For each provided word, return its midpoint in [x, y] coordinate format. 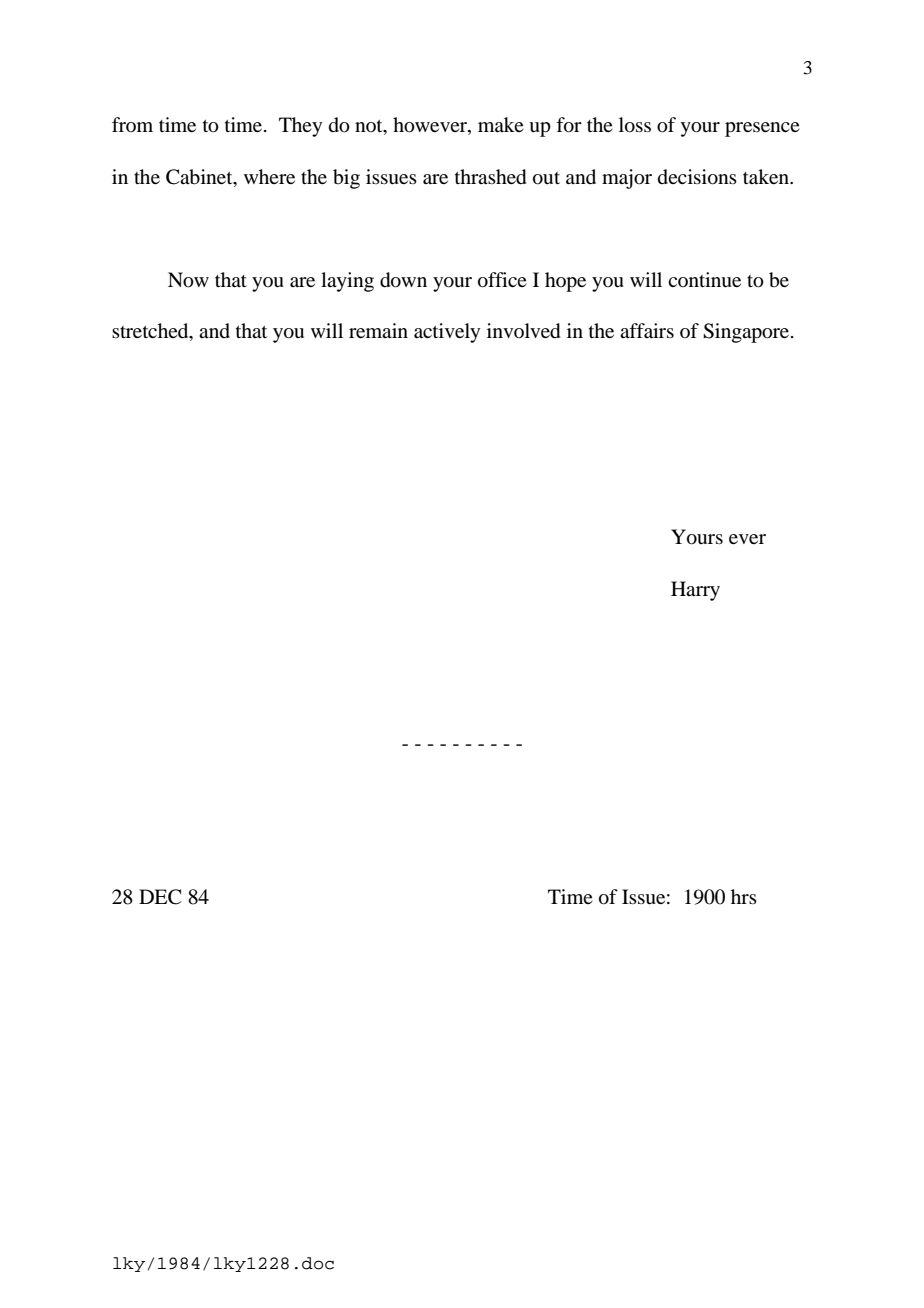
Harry [695, 591]
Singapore [747, 333]
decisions [697, 177]
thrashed [490, 177]
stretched [151, 332]
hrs [744, 896]
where [269, 176]
